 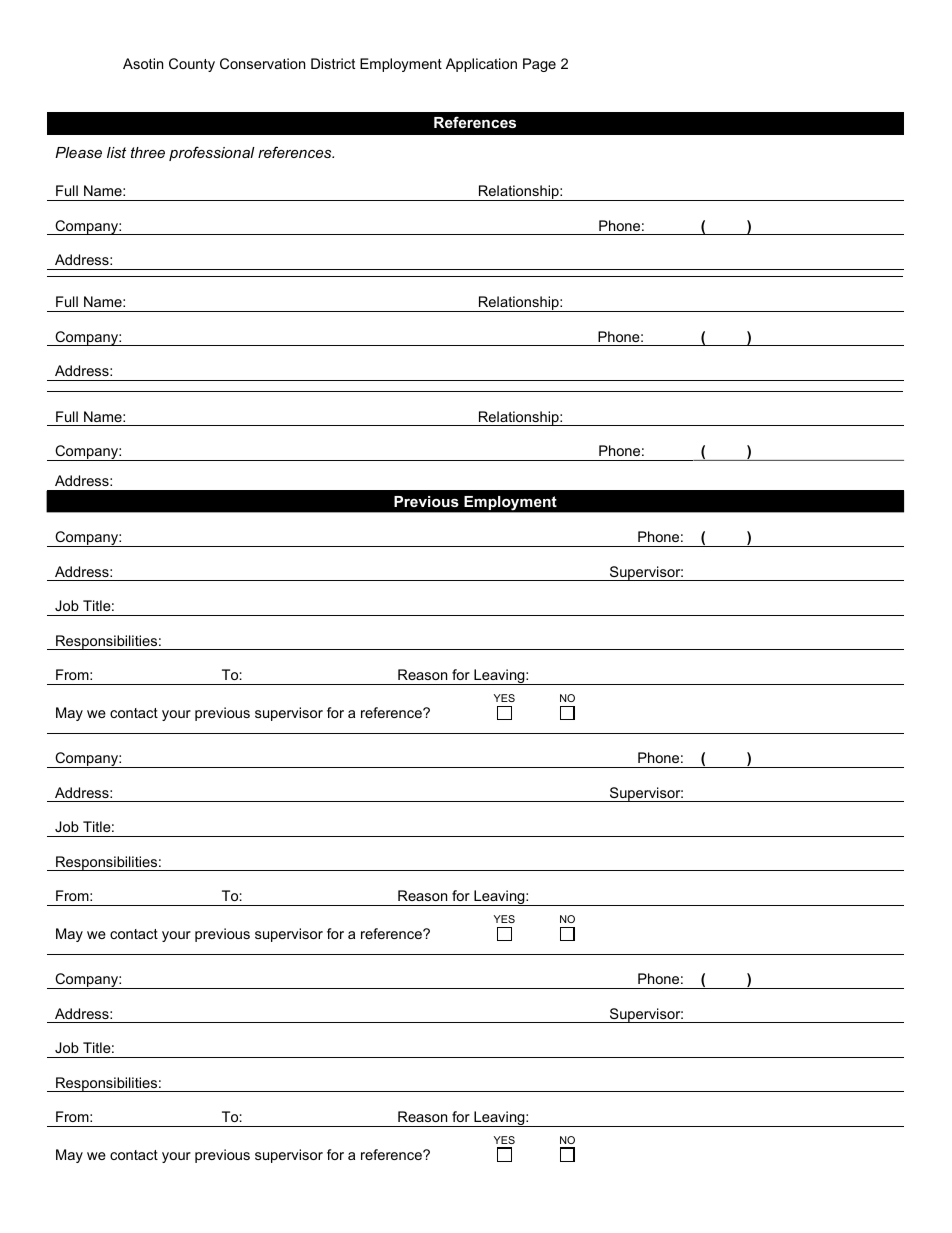 I want to click on professional, so click(x=212, y=153).
